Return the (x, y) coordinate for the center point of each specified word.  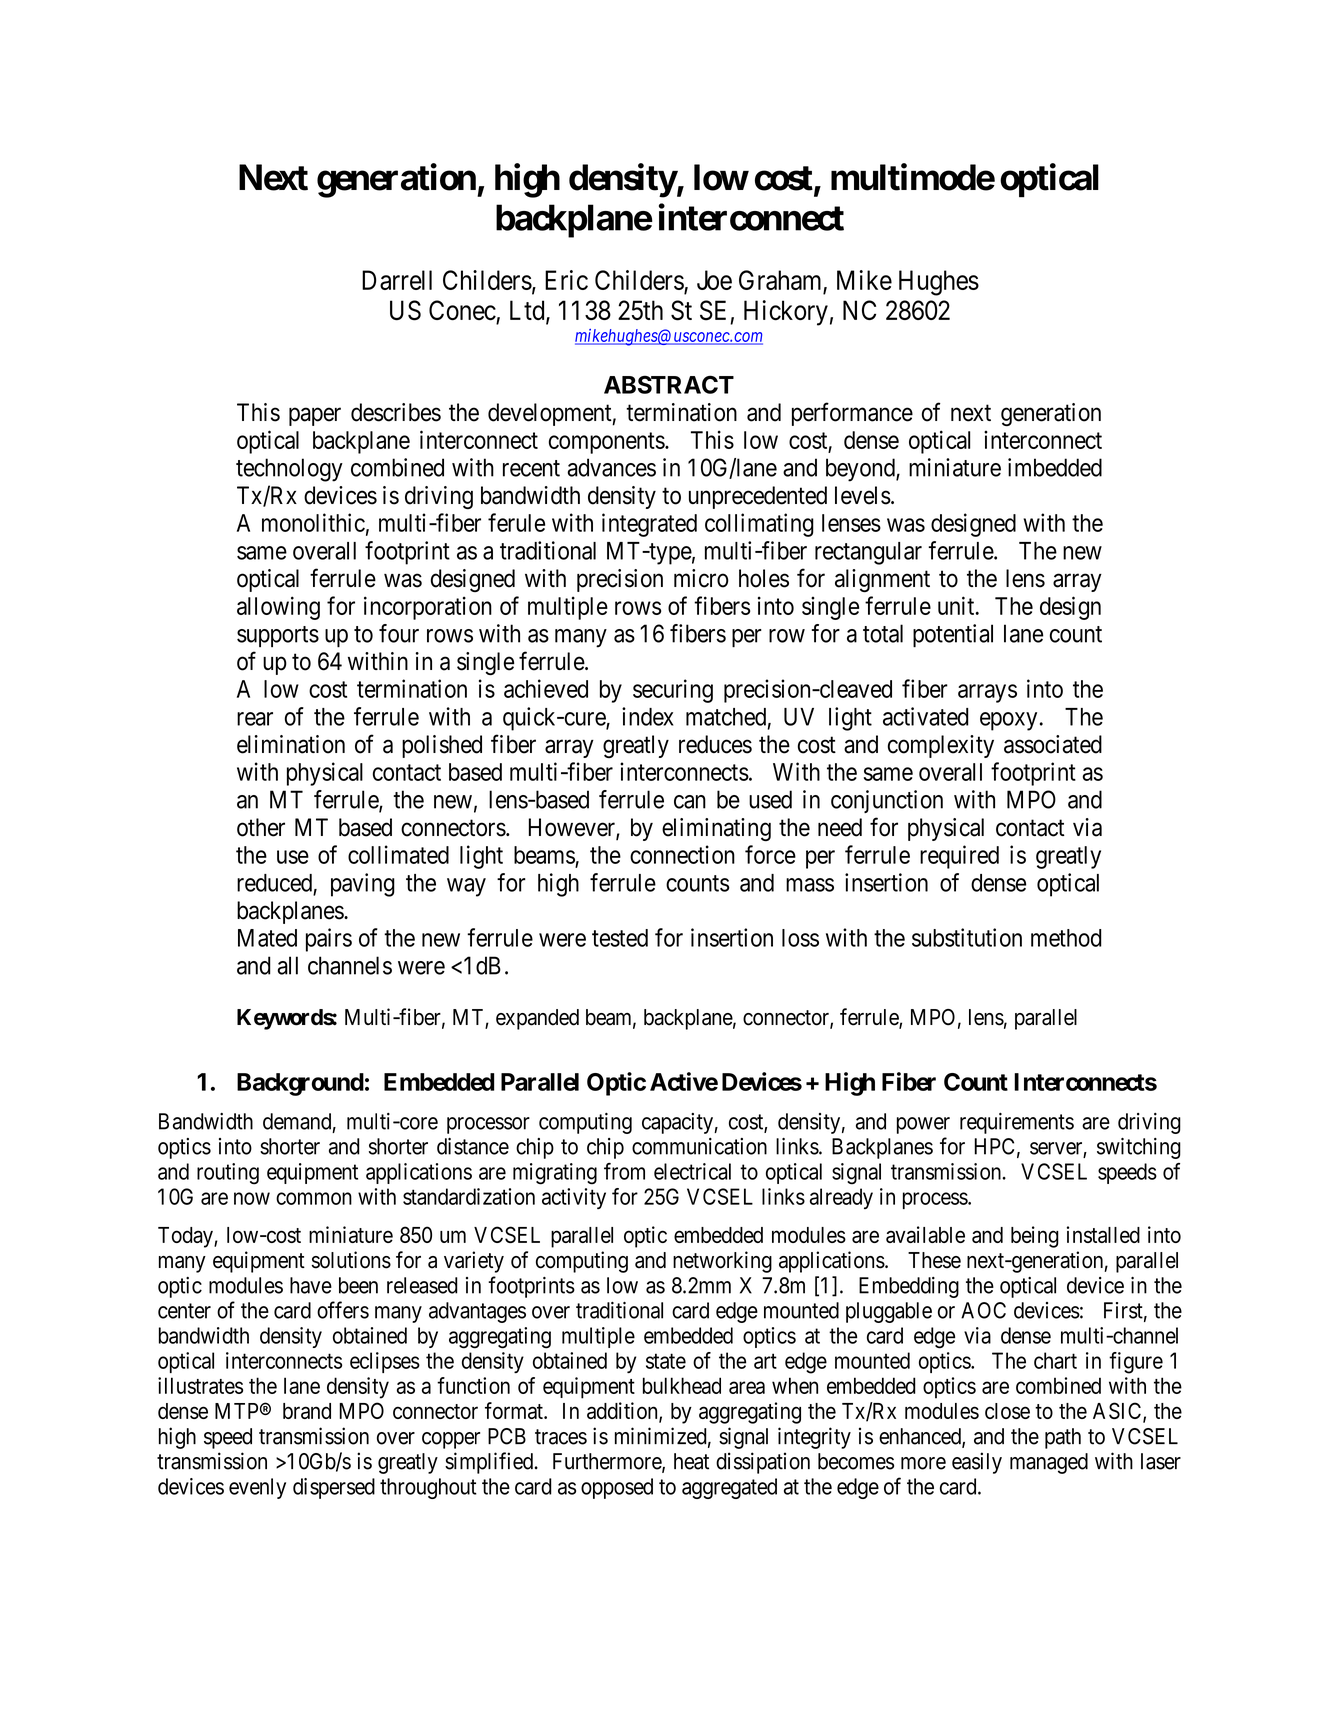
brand (307, 1411)
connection (682, 854)
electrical (692, 1171)
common (314, 1198)
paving (363, 885)
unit (957, 605)
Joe (714, 280)
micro (701, 578)
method (1066, 938)
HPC (994, 1146)
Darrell (397, 280)
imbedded (1055, 467)
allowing (278, 608)
